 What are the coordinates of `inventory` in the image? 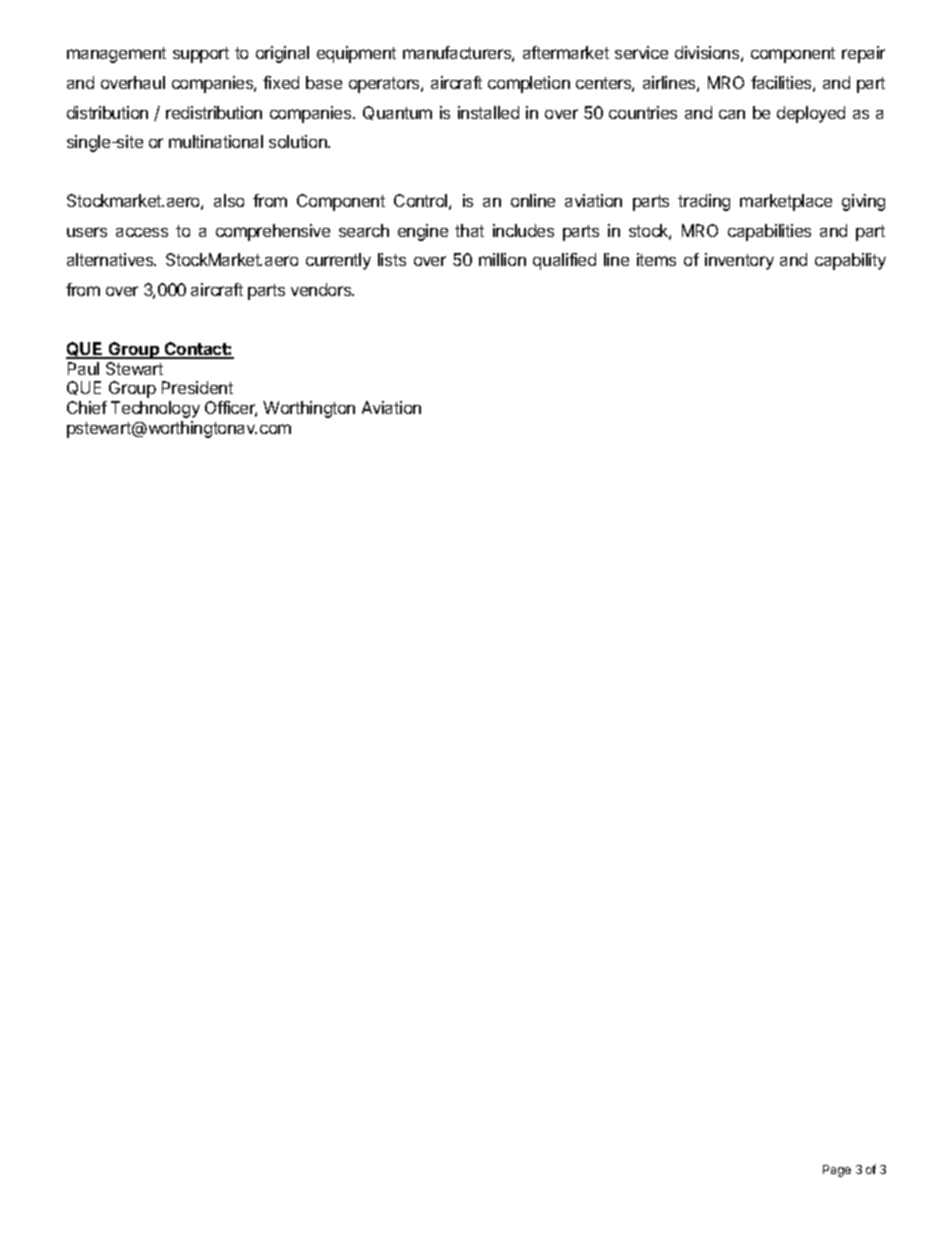 It's located at (739, 261).
